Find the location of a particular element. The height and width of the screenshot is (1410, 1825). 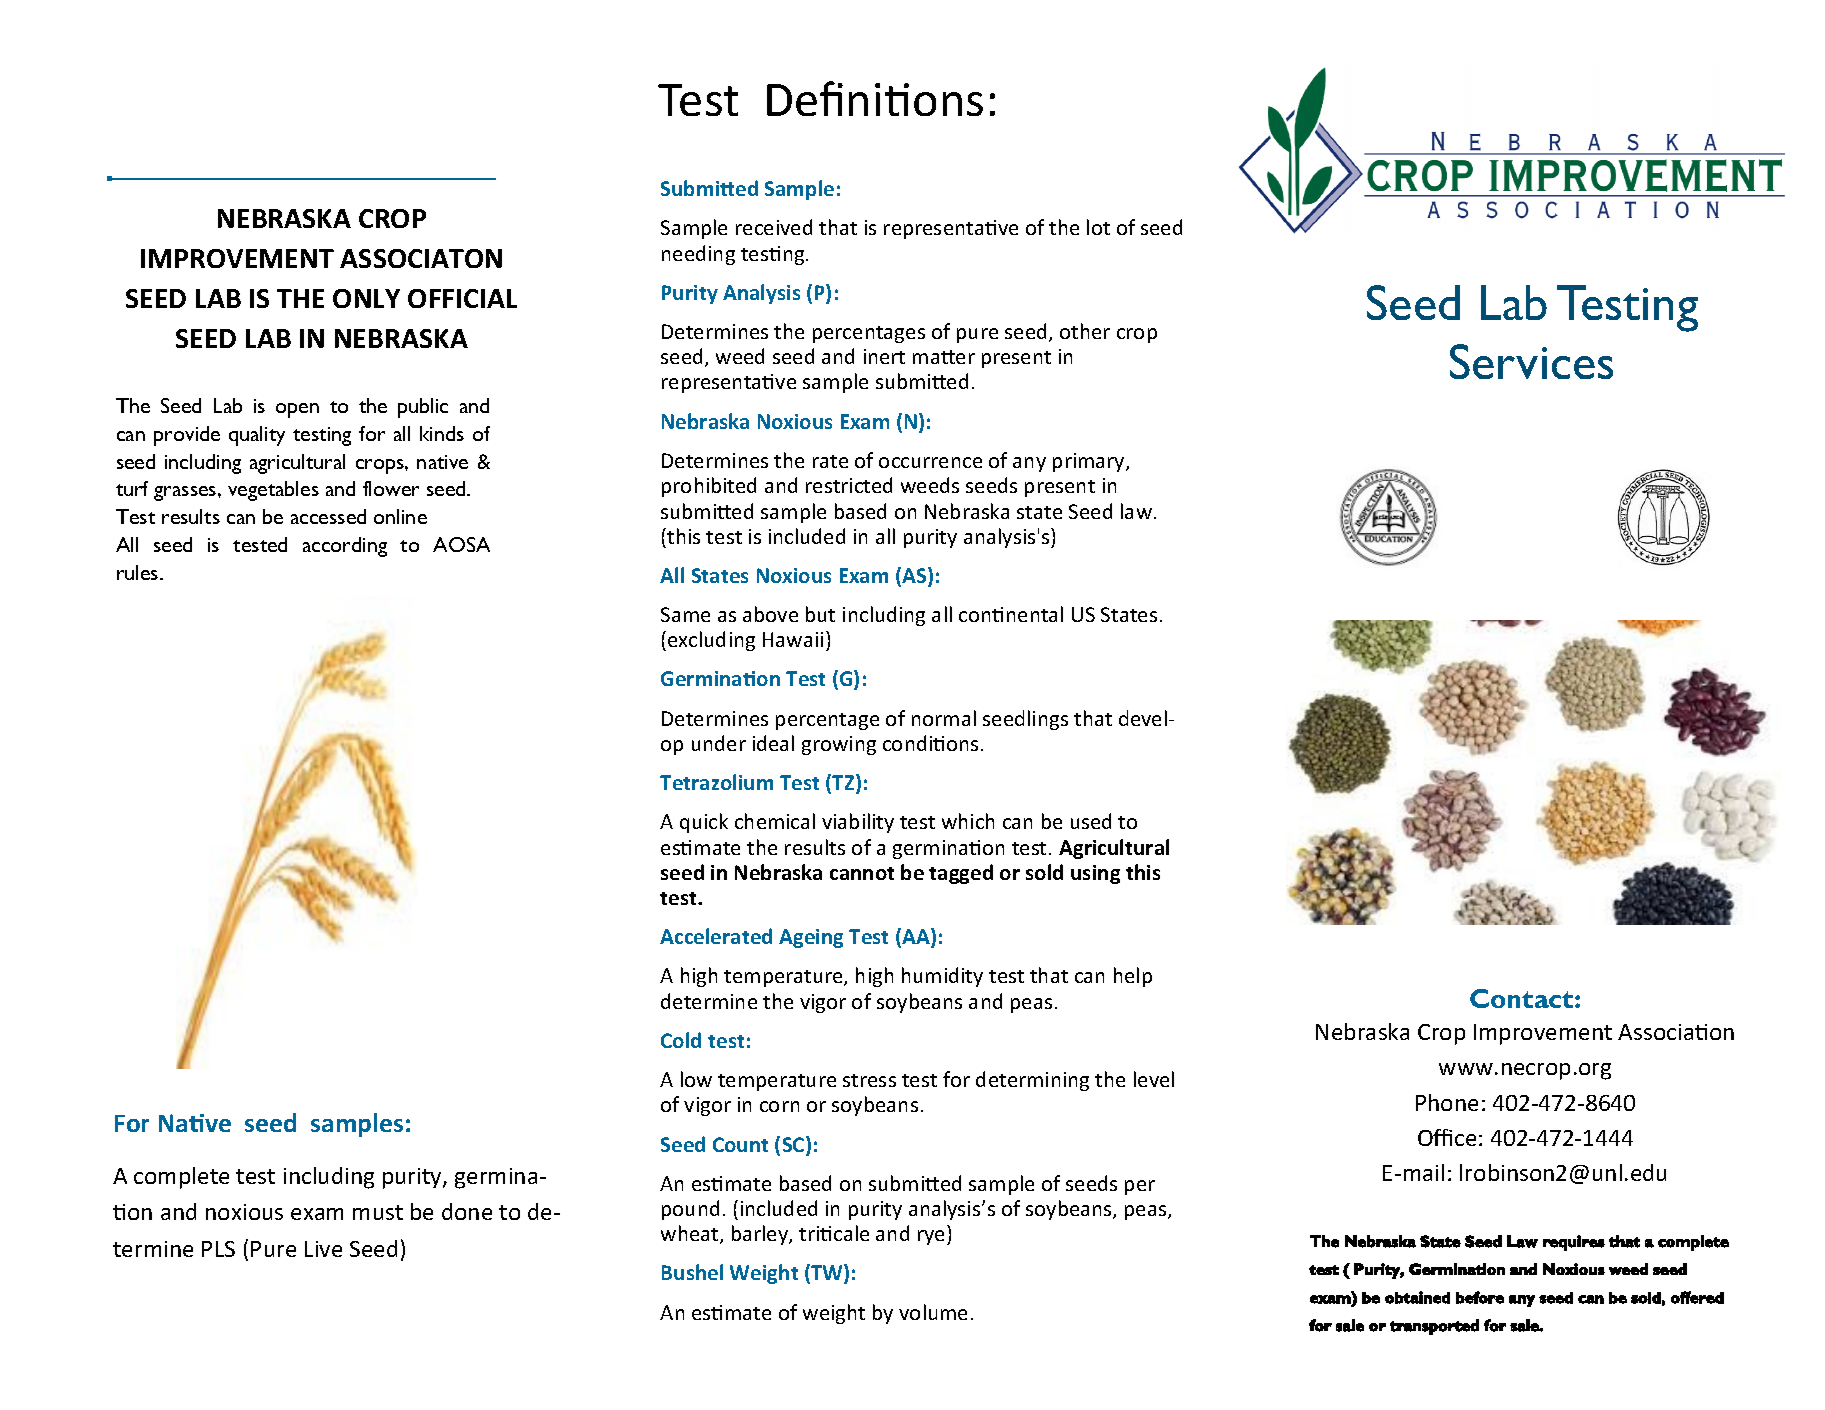

quick is located at coordinates (704, 823).
